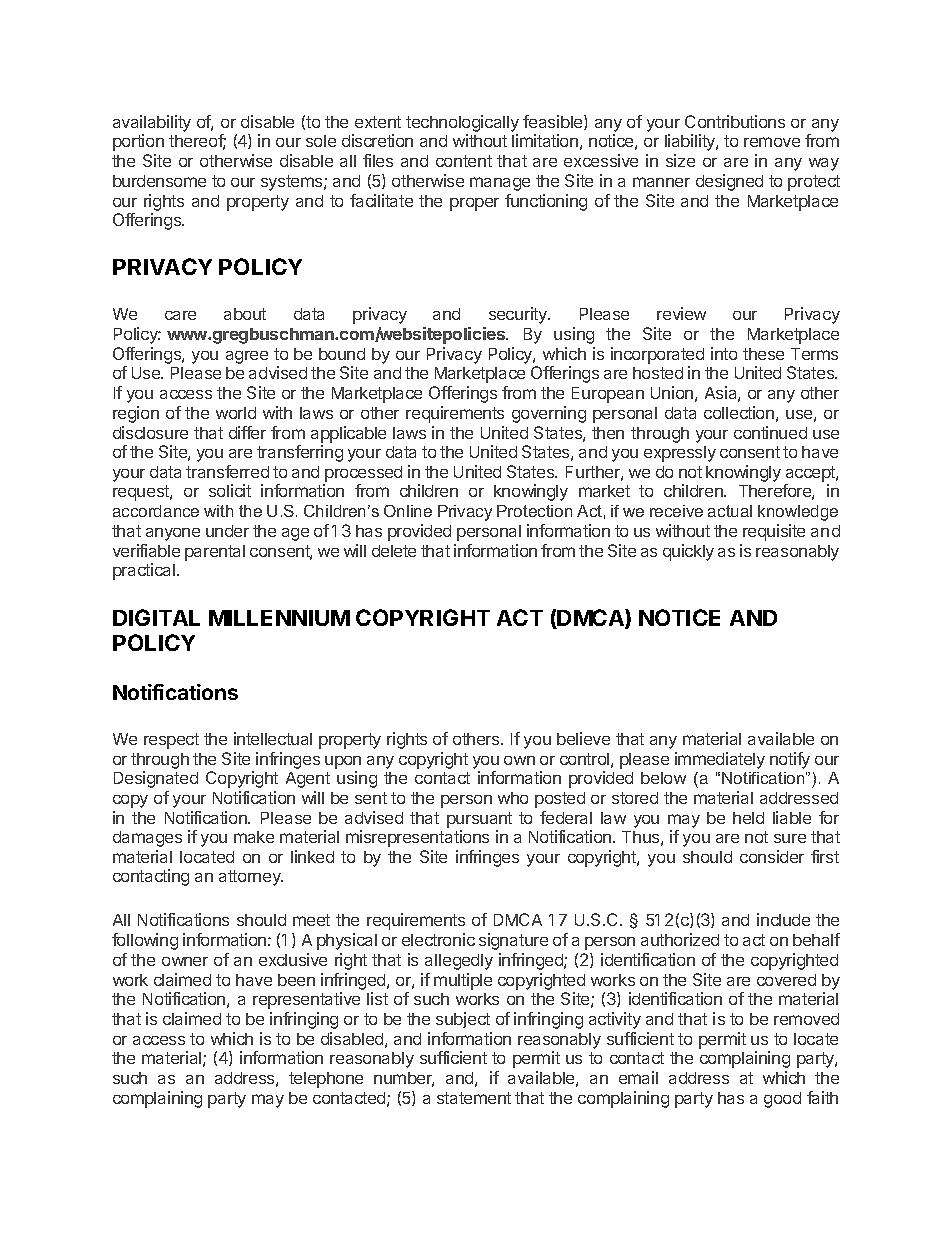  I want to click on burdensome, so click(159, 181).
